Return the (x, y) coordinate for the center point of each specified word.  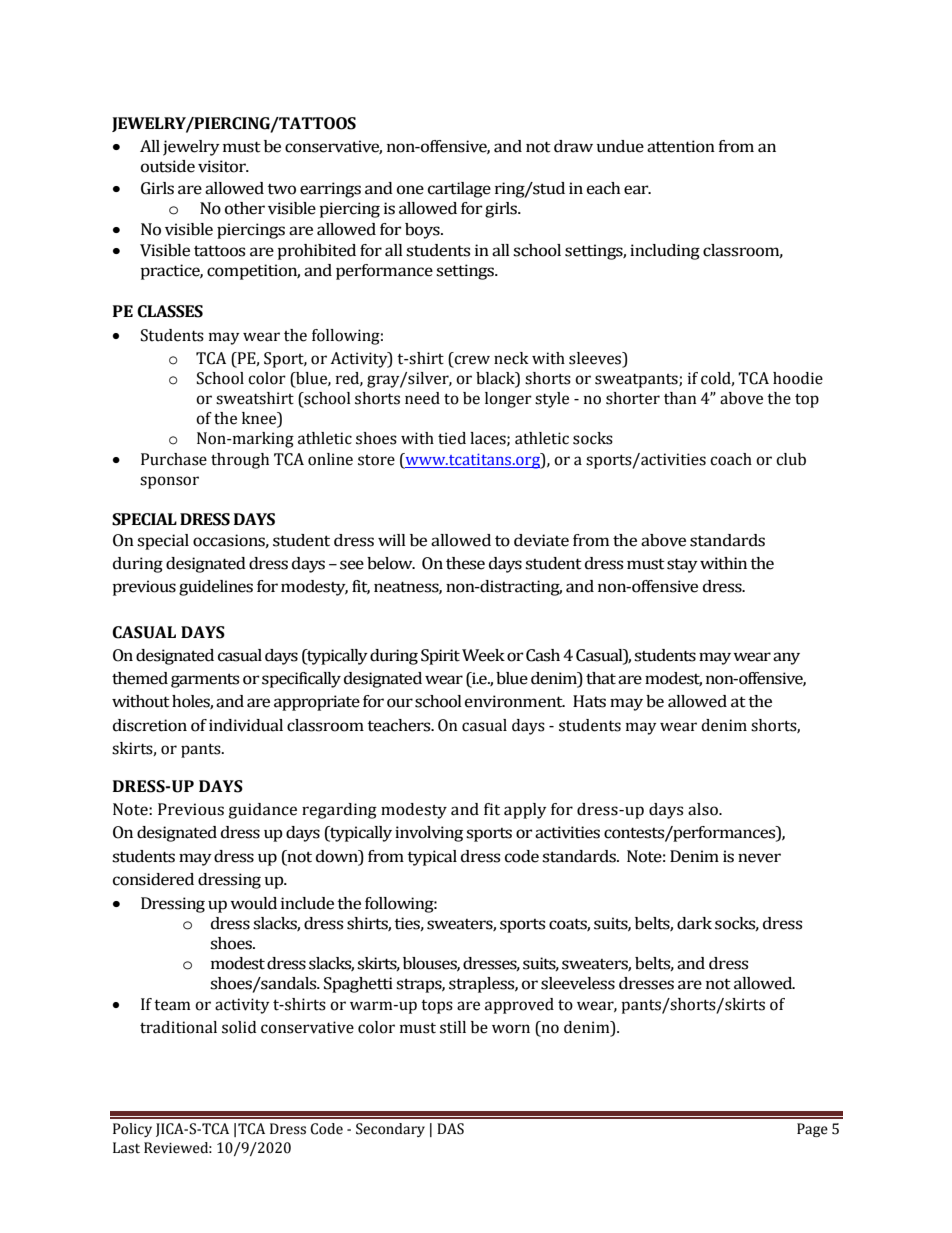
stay (682, 565)
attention (681, 146)
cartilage (459, 190)
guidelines (216, 588)
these (465, 563)
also (704, 809)
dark (694, 923)
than (680, 398)
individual (246, 725)
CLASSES (170, 311)
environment (515, 701)
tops (437, 1007)
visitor (223, 166)
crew (471, 361)
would (253, 903)
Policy (132, 1130)
